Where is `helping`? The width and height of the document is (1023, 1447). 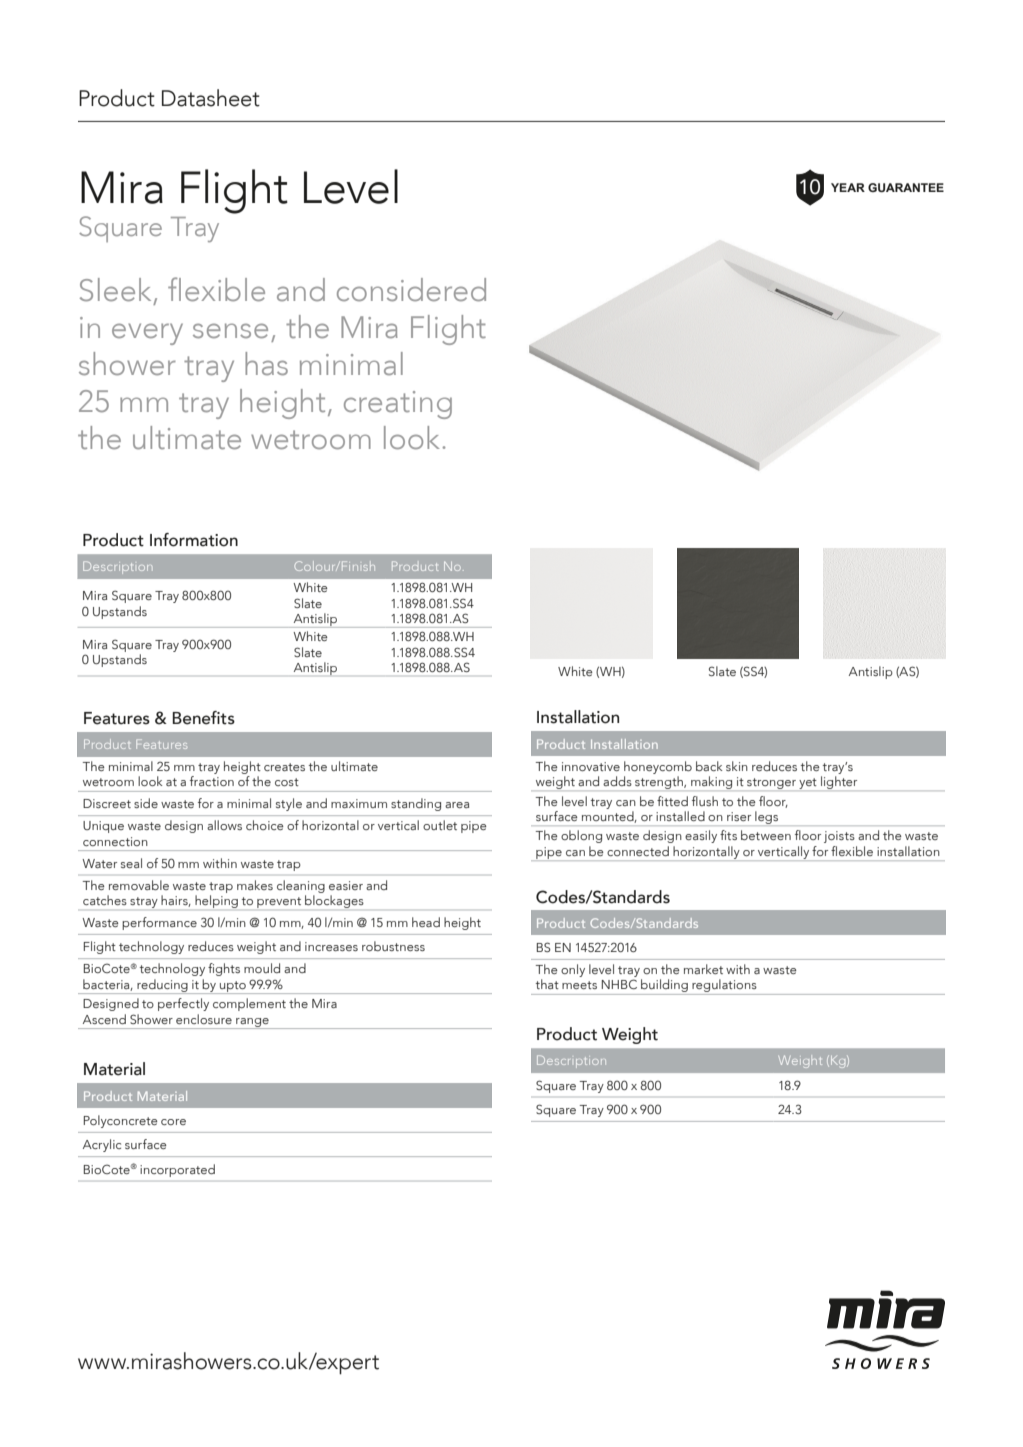
helping is located at coordinates (216, 901).
